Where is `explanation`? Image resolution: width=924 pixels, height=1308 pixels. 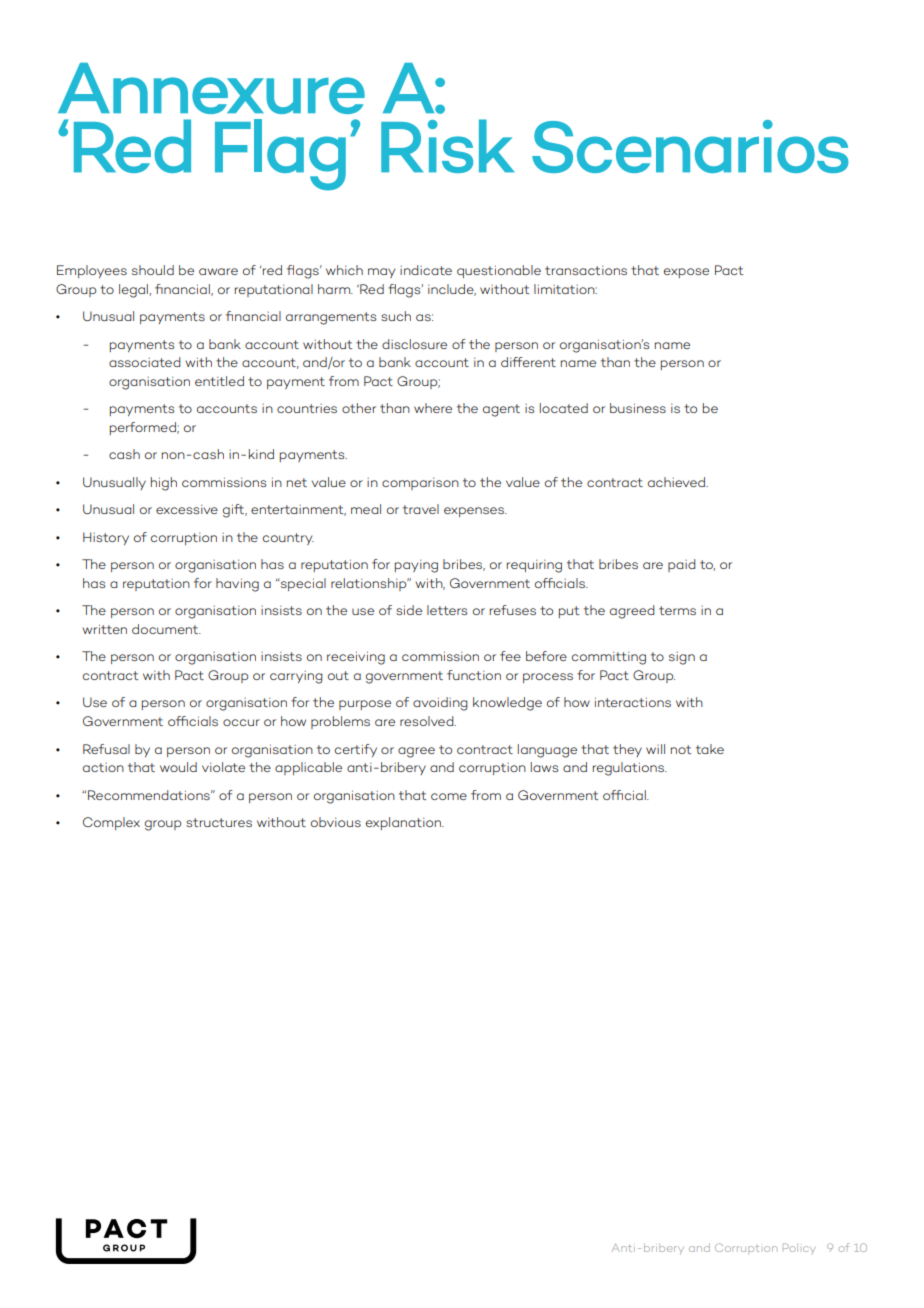
explanation is located at coordinates (404, 823).
